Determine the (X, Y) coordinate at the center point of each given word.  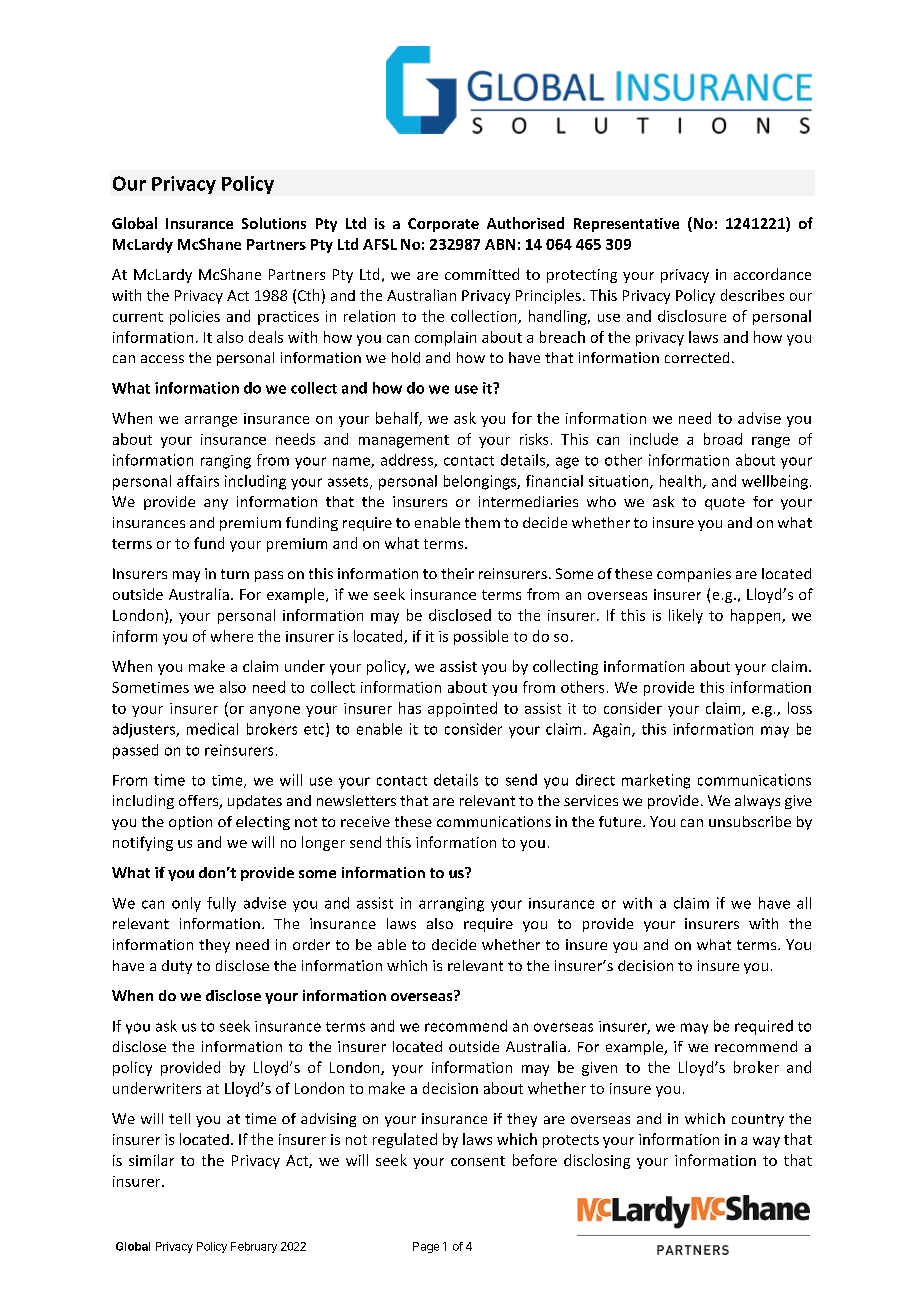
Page (426, 1247)
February (254, 1247)
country (758, 1120)
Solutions (274, 223)
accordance (772, 274)
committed (482, 274)
